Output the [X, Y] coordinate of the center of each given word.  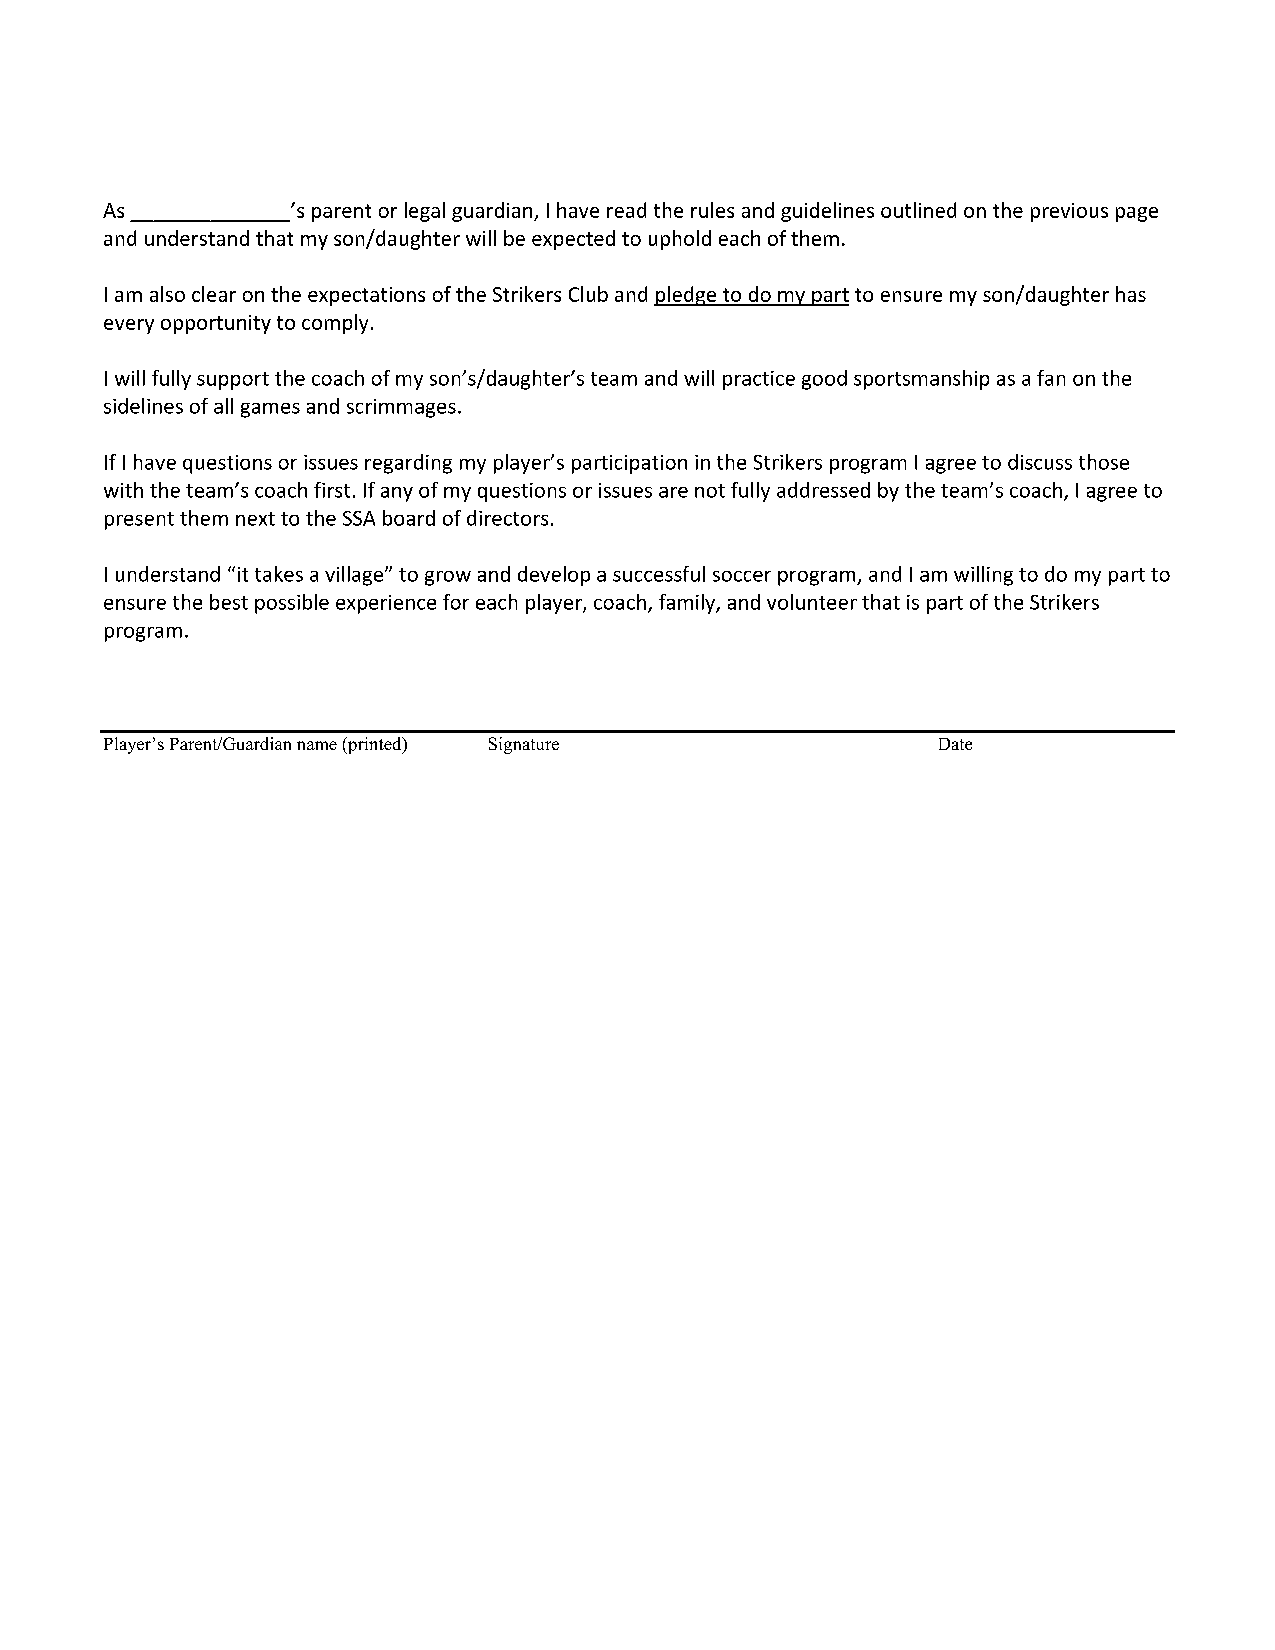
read [626, 210]
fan [1051, 378]
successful [659, 574]
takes [279, 574]
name [317, 745]
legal [425, 212]
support [233, 381]
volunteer [812, 602]
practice [759, 380]
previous [1069, 212]
